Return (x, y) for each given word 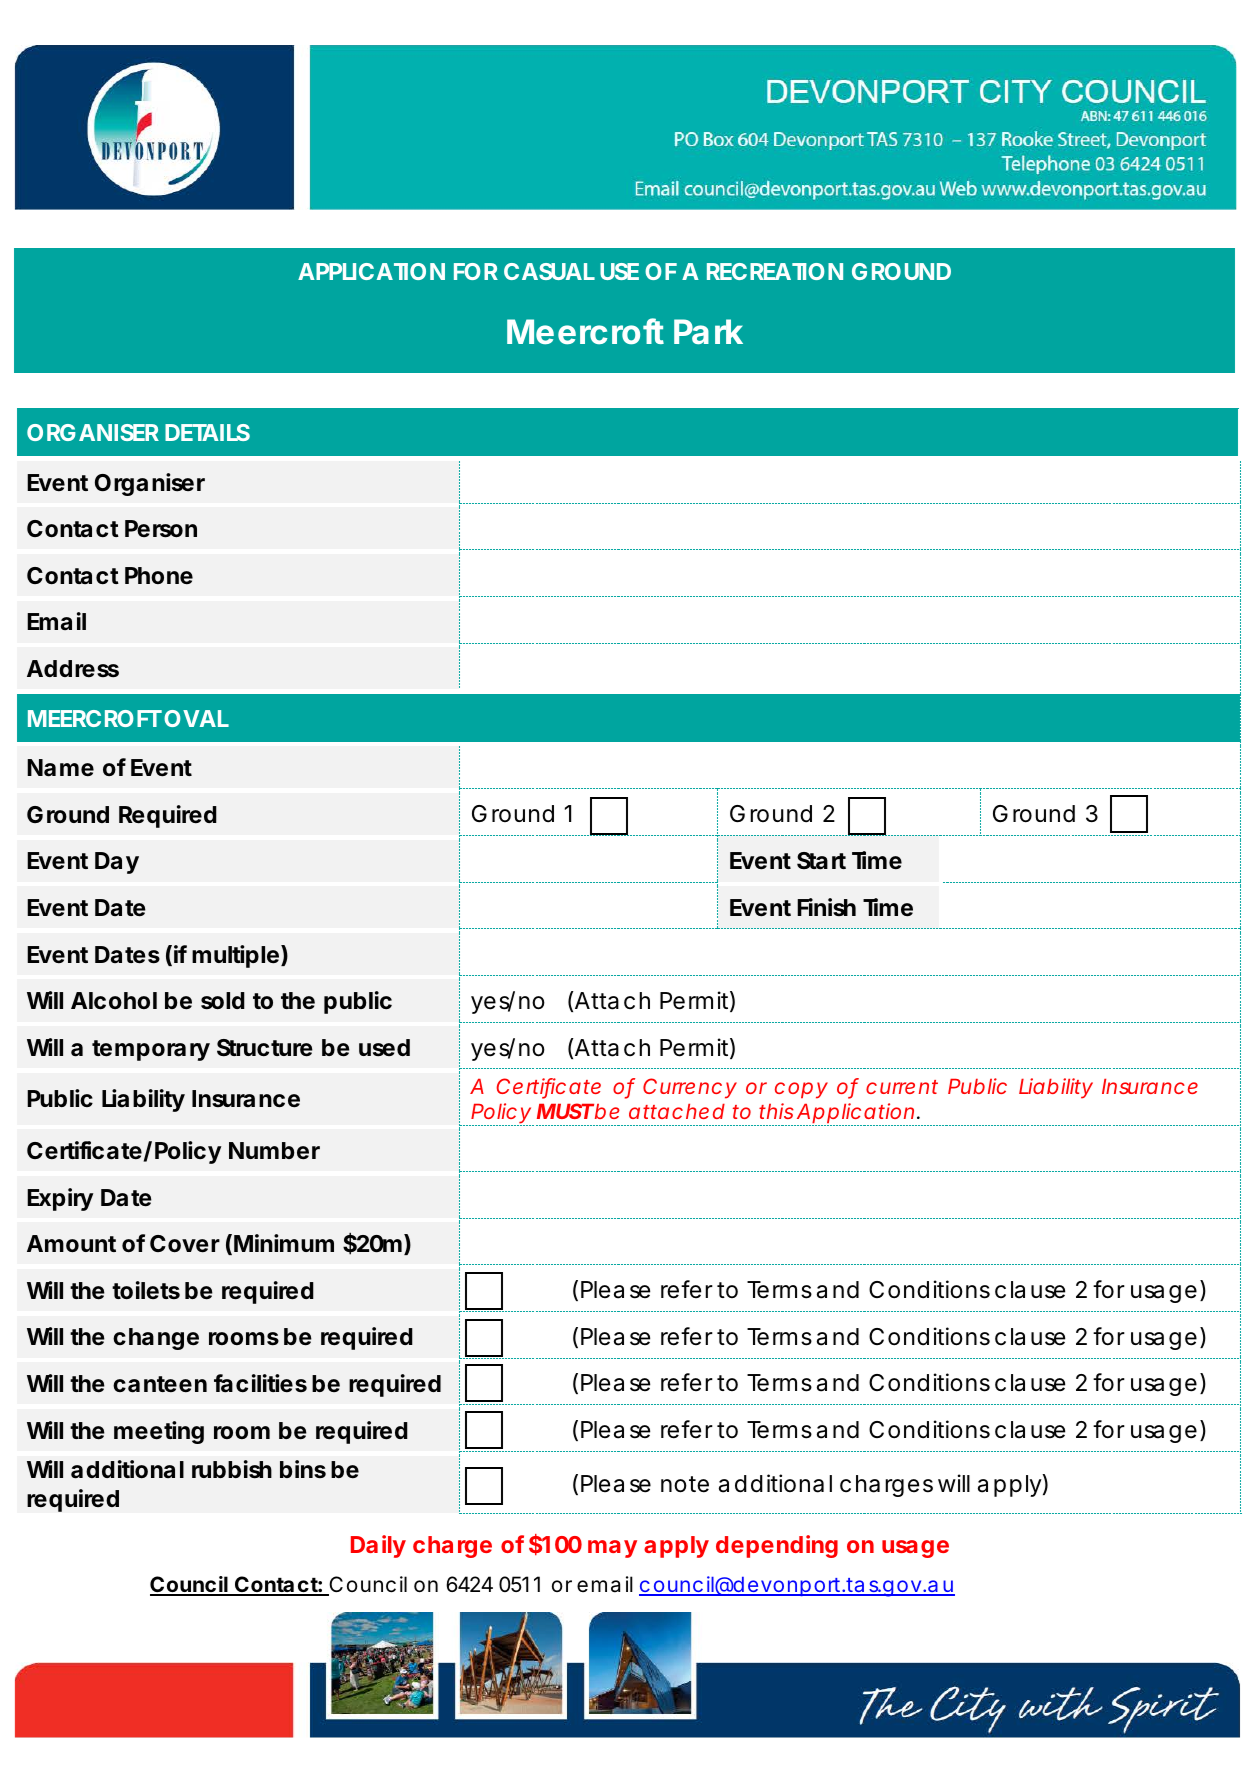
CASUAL (549, 271)
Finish (826, 907)
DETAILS (207, 432)
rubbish (232, 1469)
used (384, 1048)
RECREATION (775, 271)
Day (117, 863)
